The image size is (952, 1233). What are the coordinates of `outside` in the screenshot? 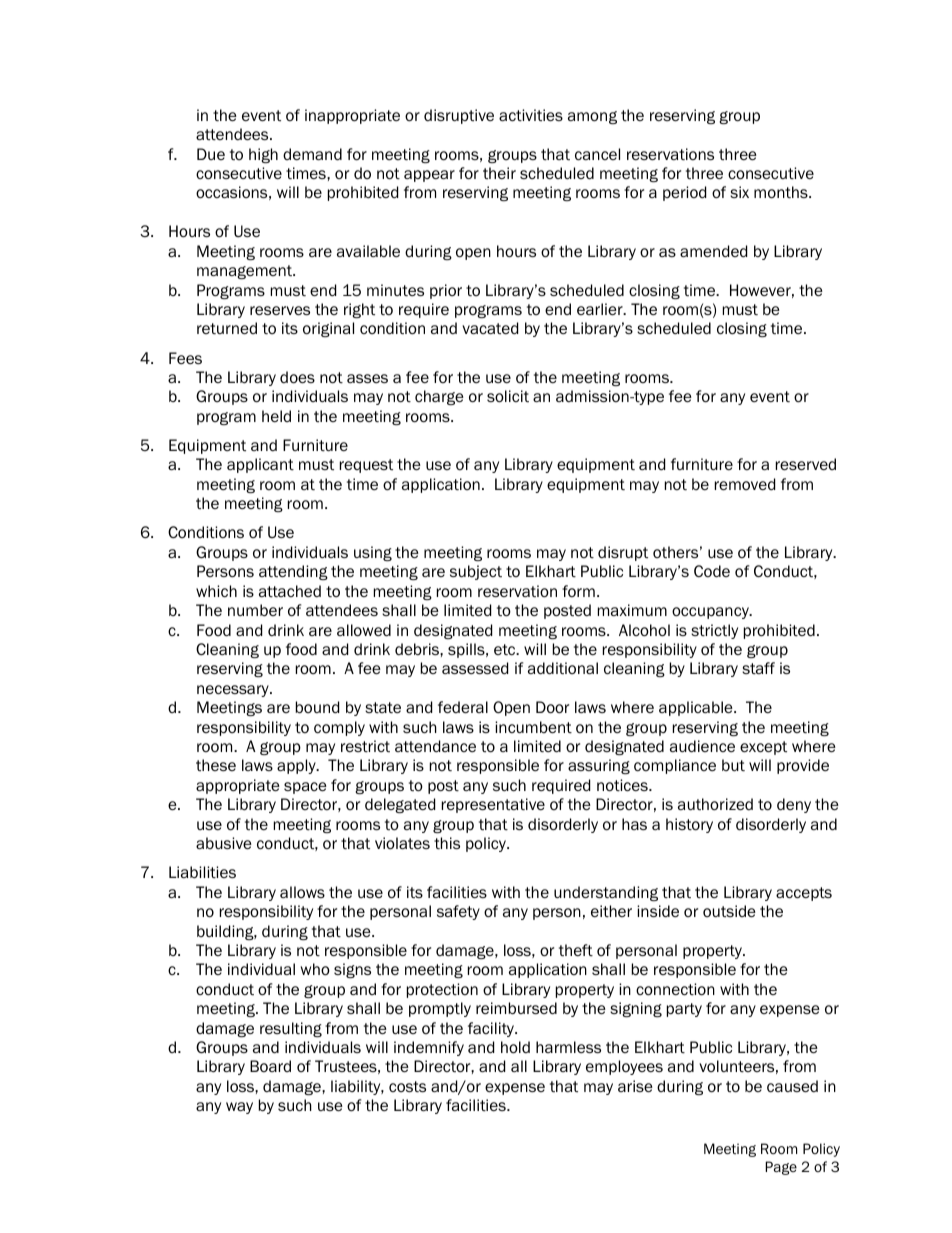 It's located at (729, 911).
